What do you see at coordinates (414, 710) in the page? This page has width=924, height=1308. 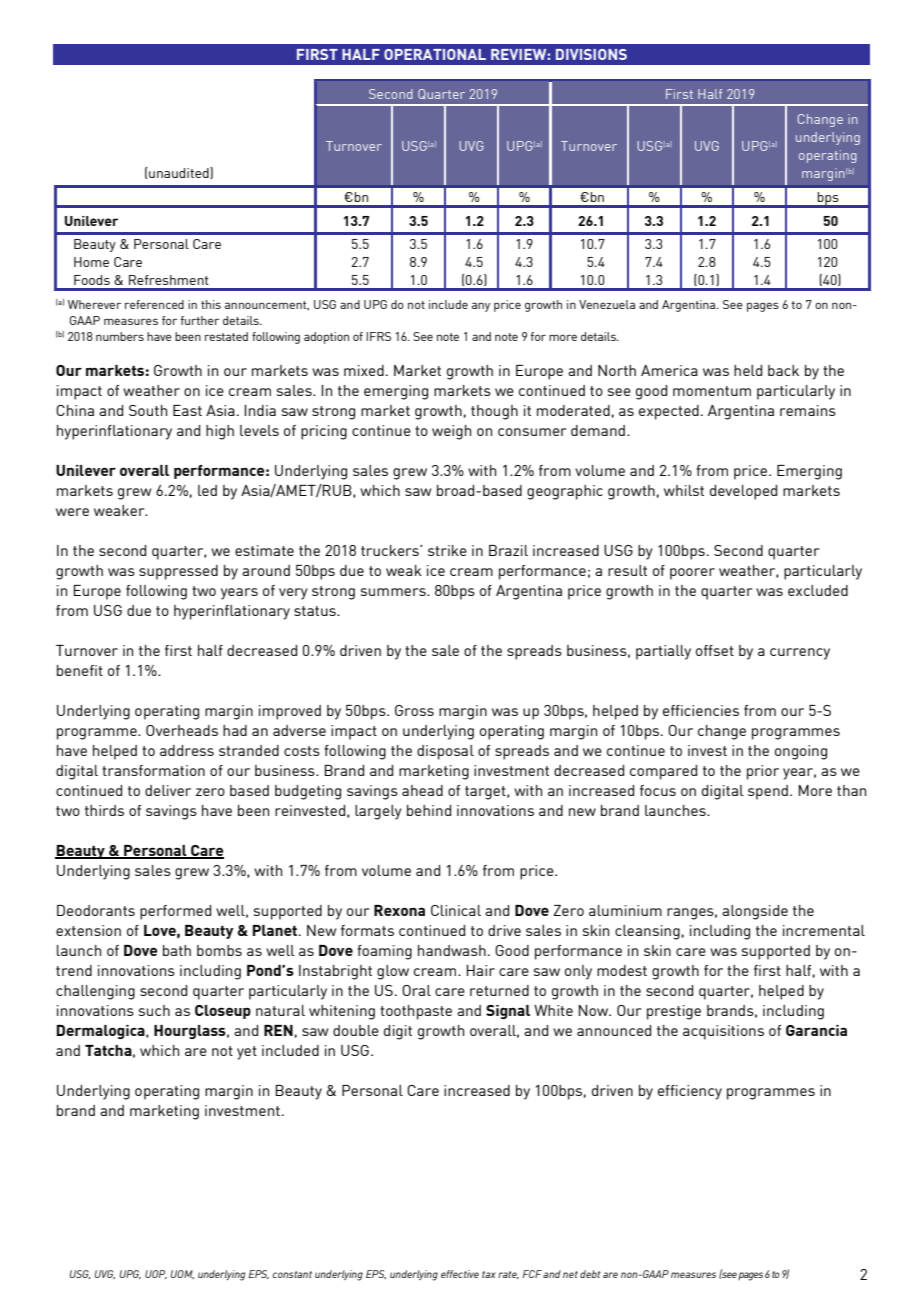 I see `Gross` at bounding box center [414, 710].
